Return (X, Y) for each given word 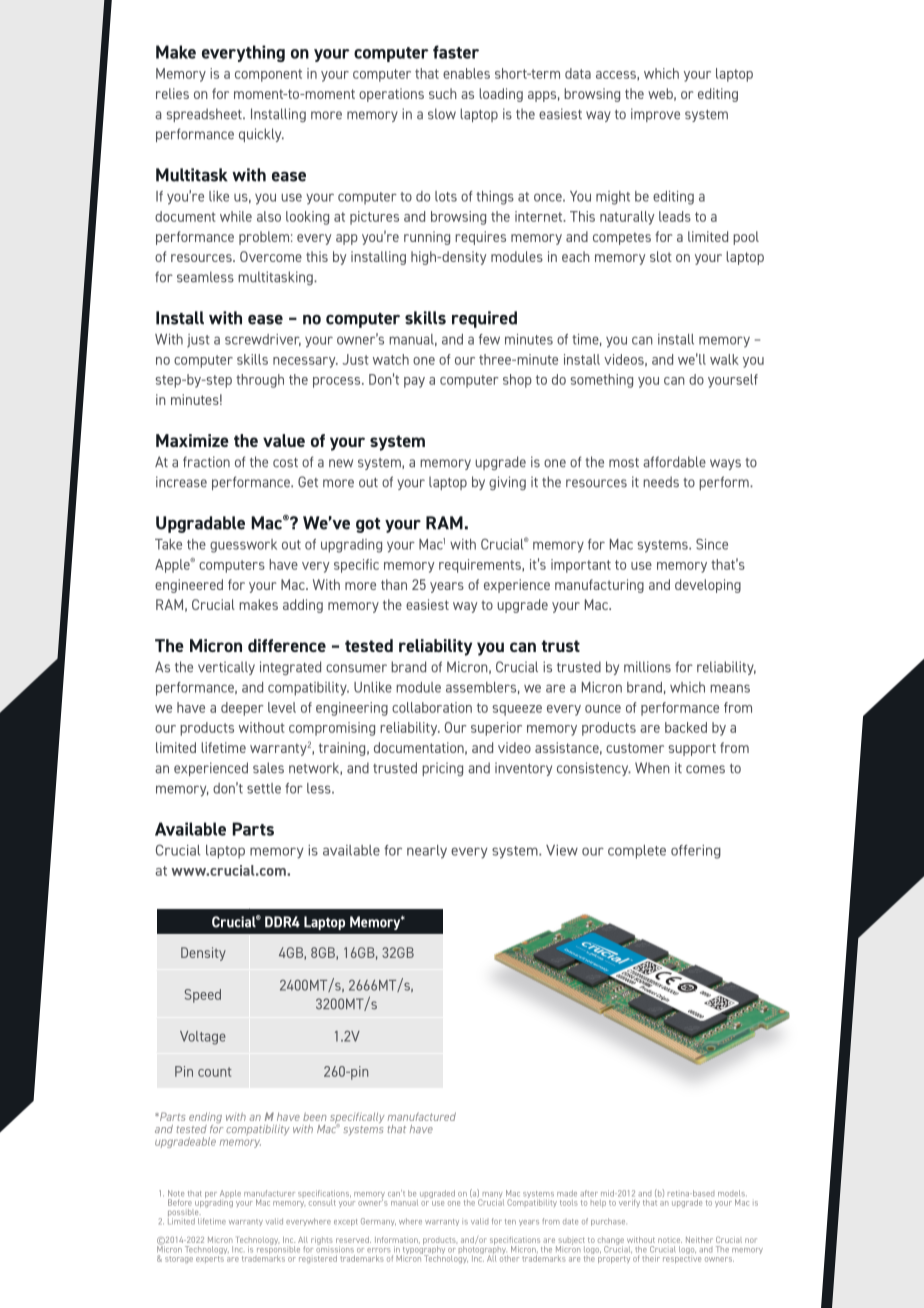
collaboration (432, 707)
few (489, 339)
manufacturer (269, 1193)
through (260, 381)
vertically (226, 668)
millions (647, 667)
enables (466, 73)
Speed (203, 996)
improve (655, 115)
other (509, 1257)
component (268, 75)
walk (724, 359)
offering (696, 852)
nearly (427, 852)
